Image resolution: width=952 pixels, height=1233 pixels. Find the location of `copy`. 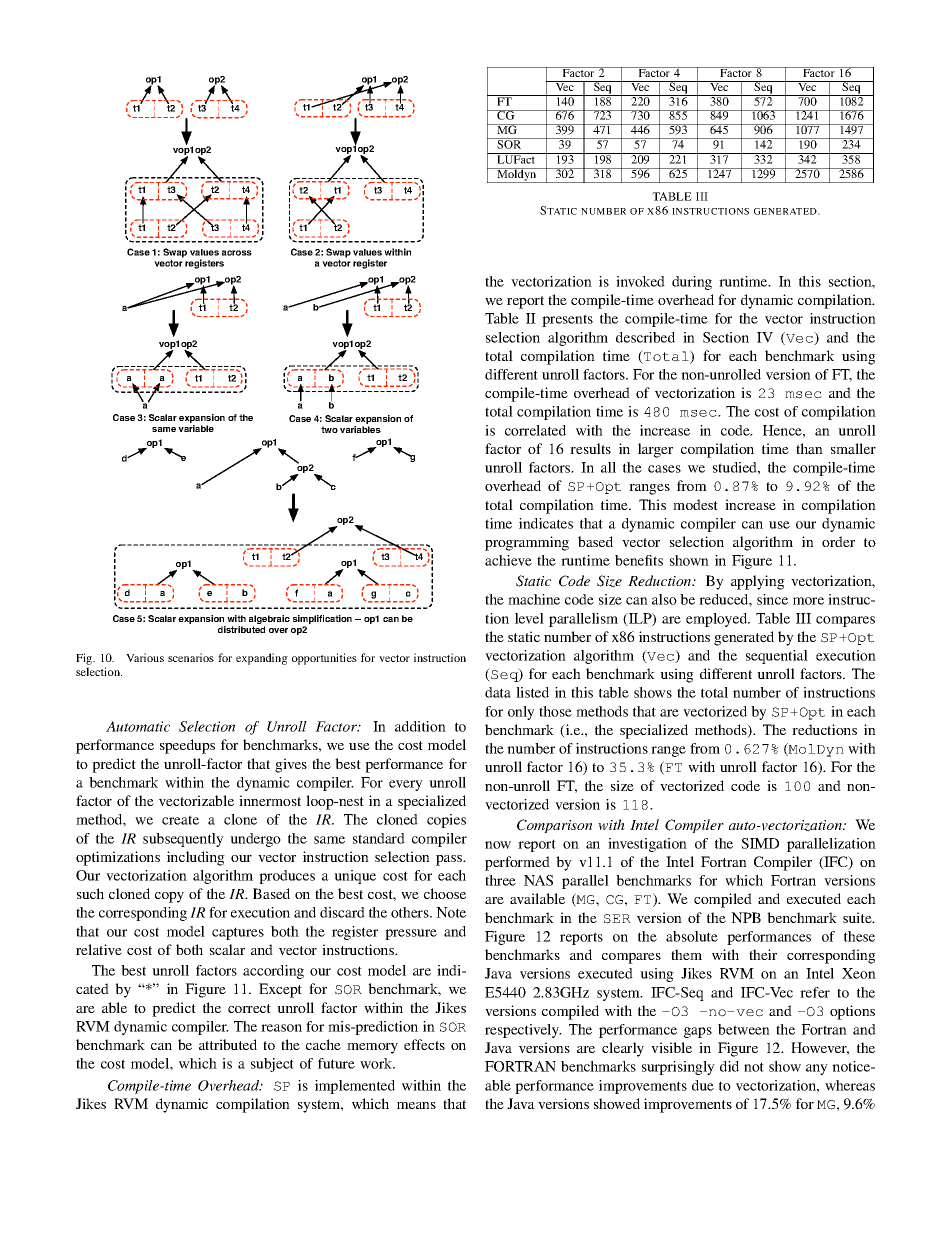

copy is located at coordinates (169, 897).
